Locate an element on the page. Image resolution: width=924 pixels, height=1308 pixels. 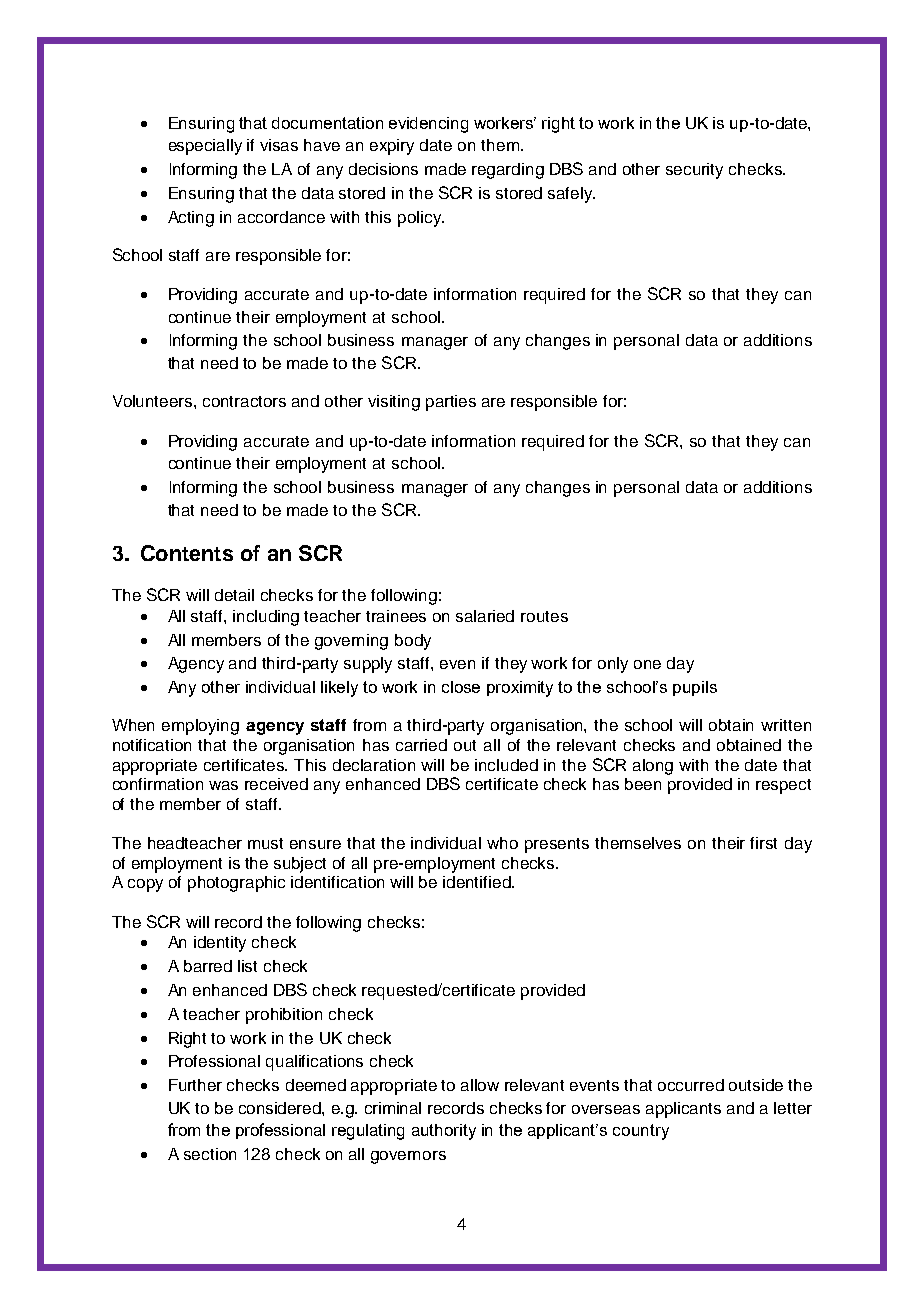
authority is located at coordinates (444, 1132).
